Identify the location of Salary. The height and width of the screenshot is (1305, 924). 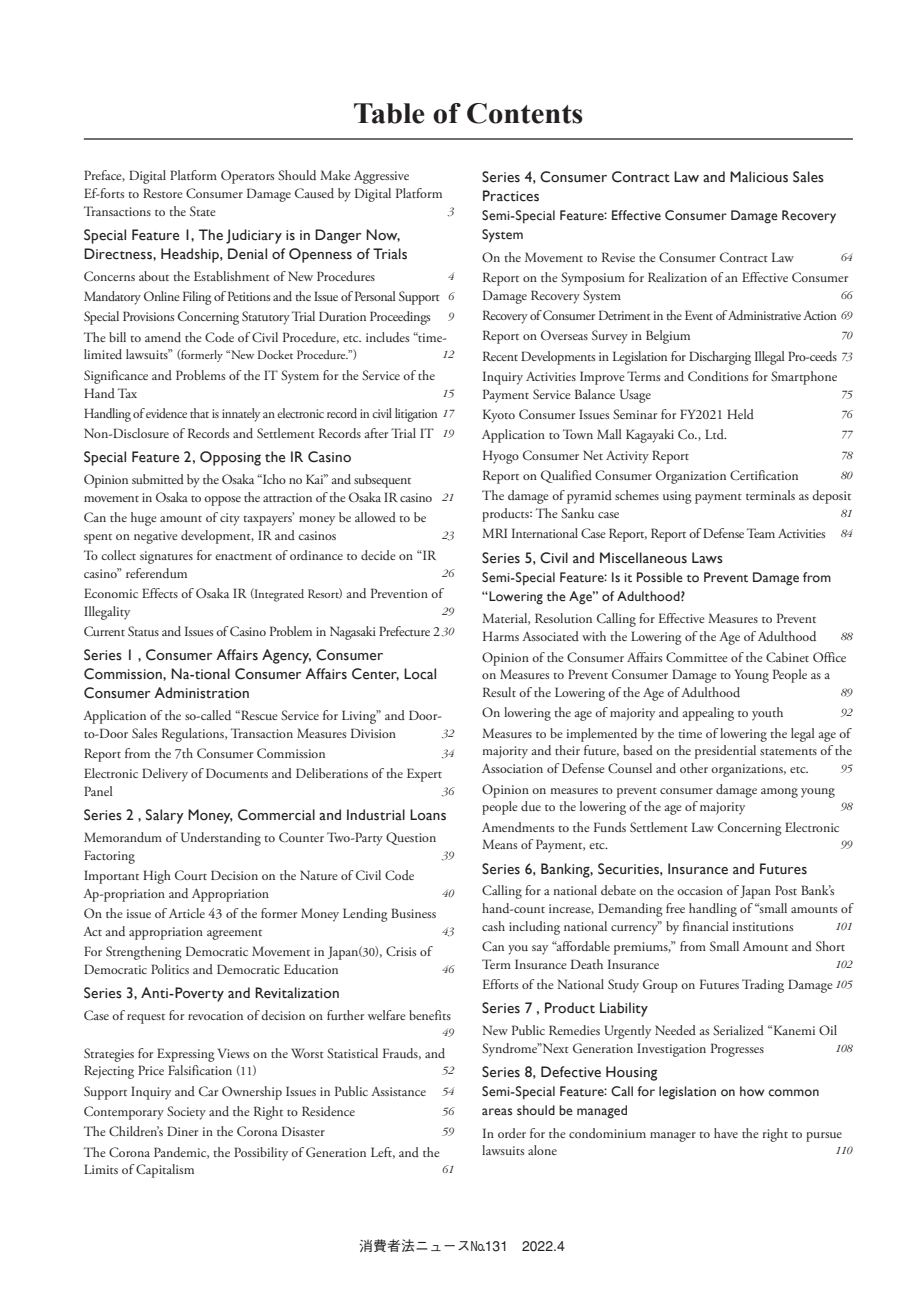
(165, 816).
